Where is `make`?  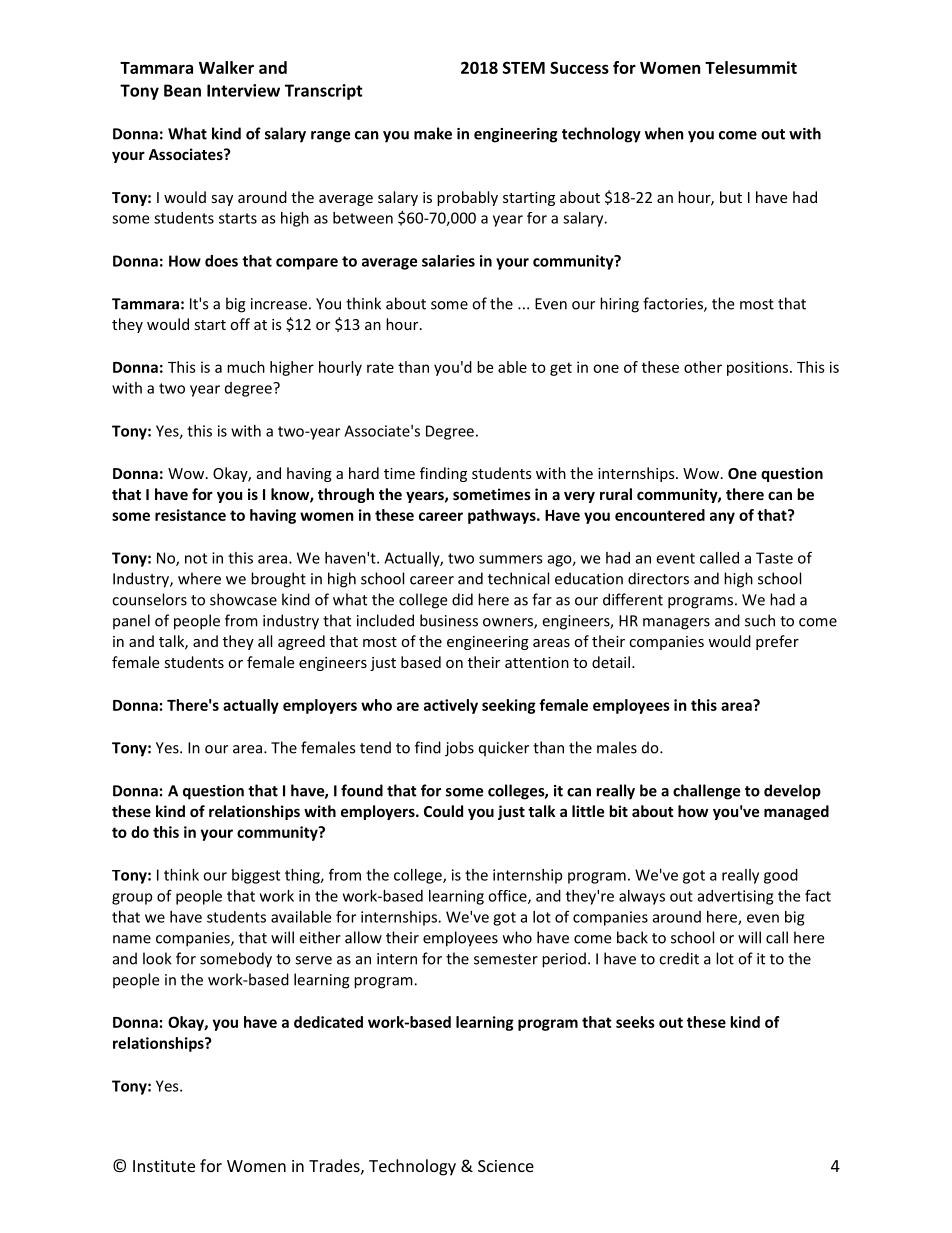
make is located at coordinates (433, 133).
